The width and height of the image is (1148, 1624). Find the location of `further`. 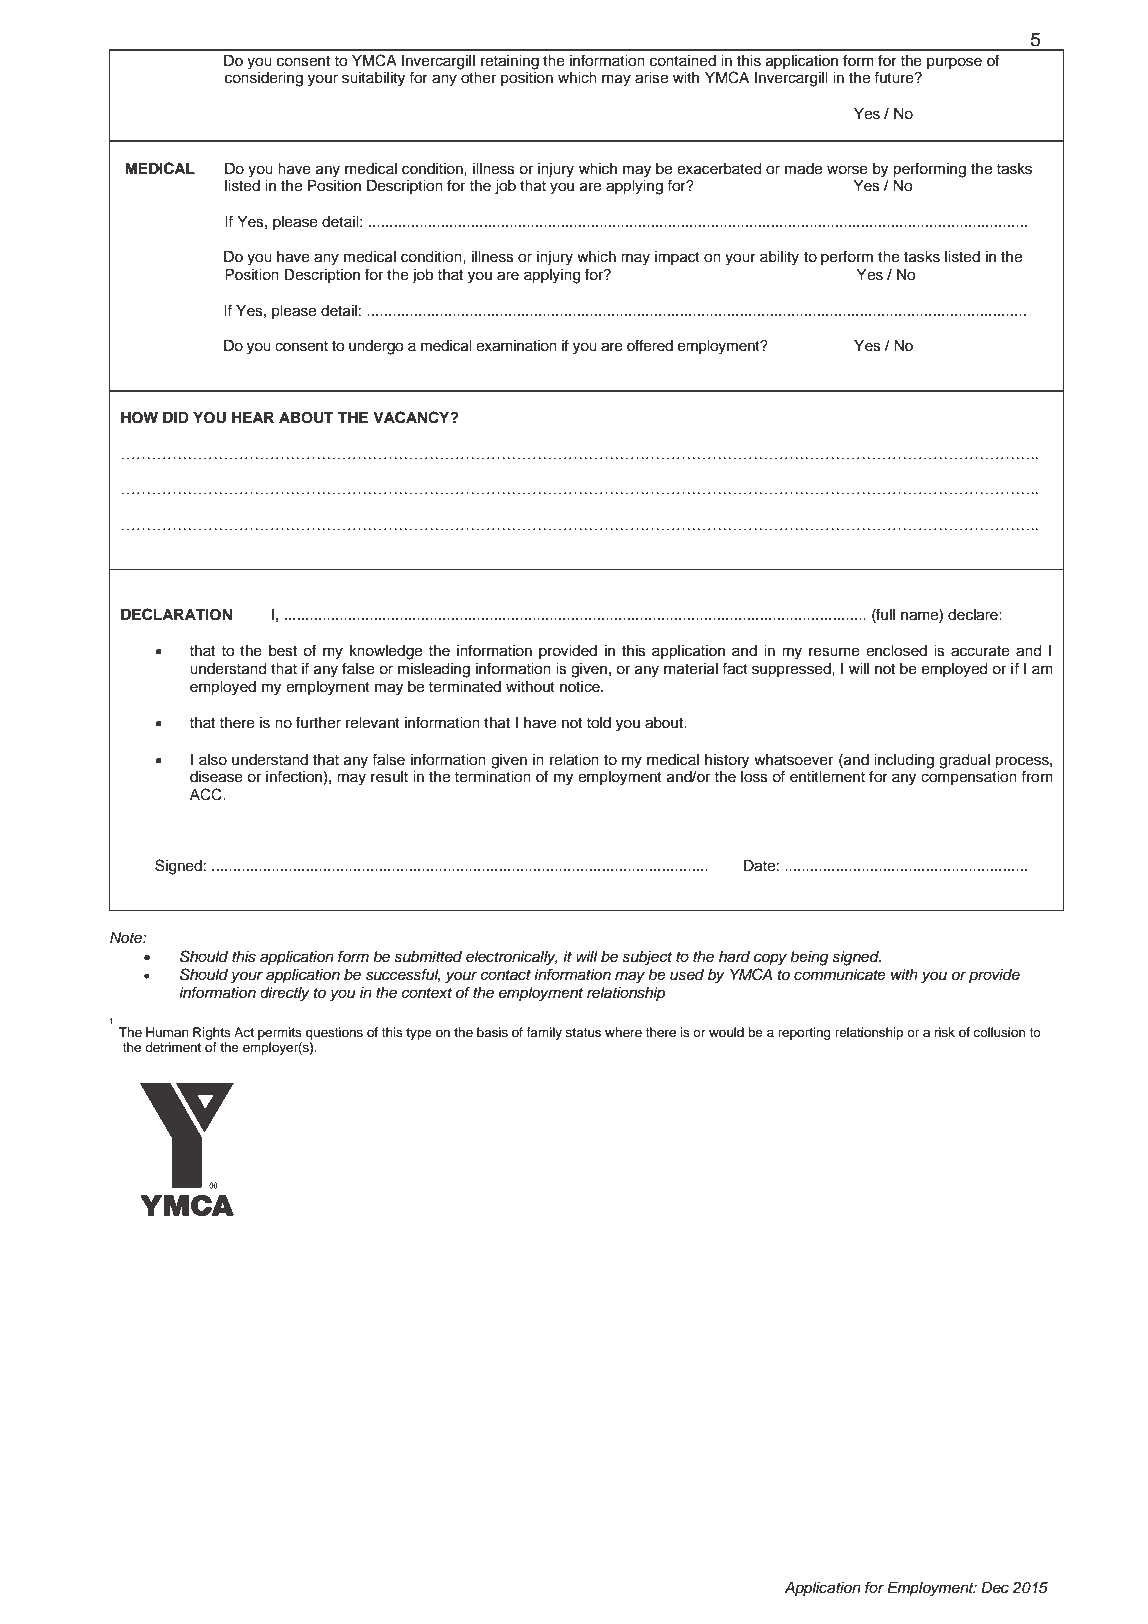

further is located at coordinates (318, 722).
